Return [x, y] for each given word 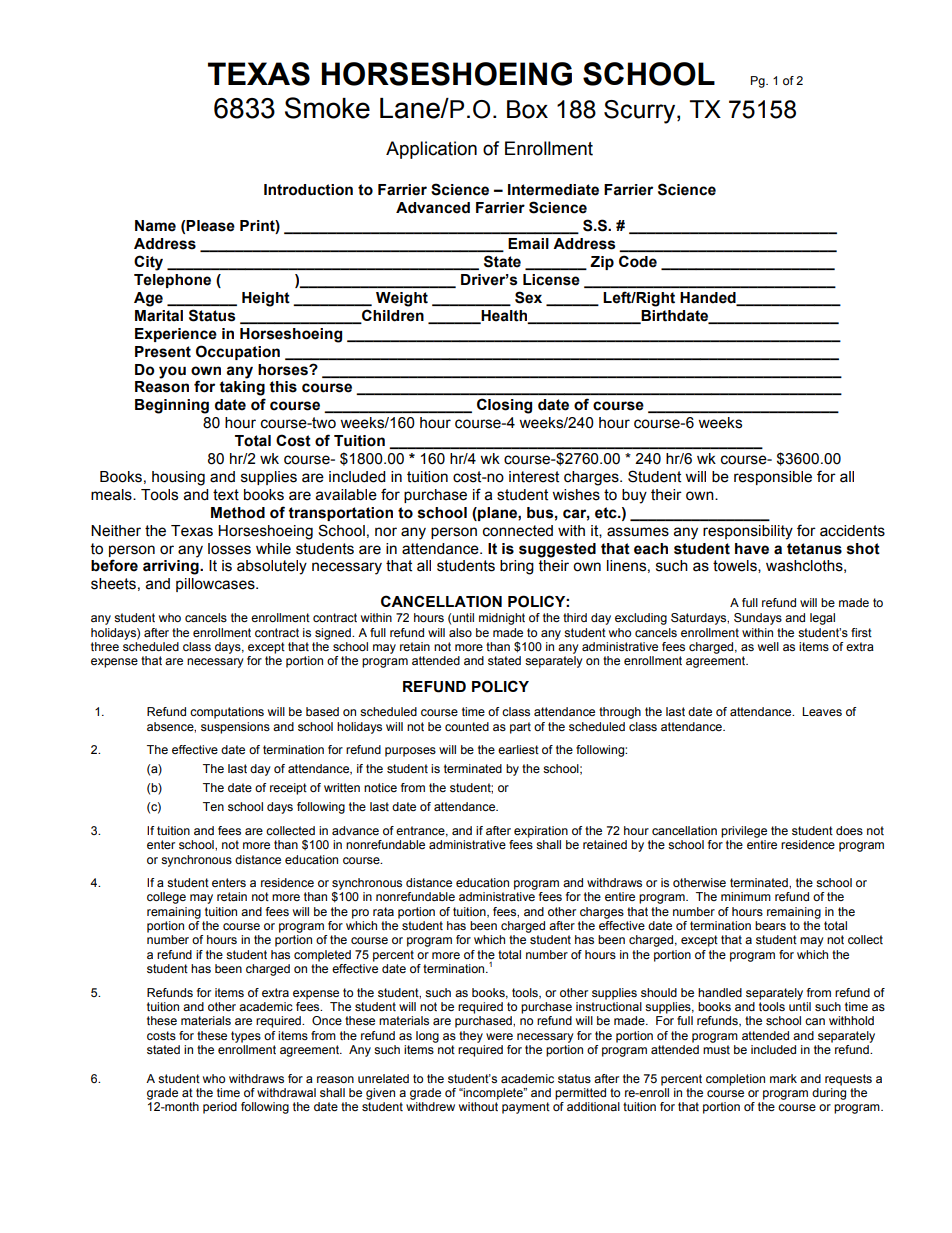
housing [178, 478]
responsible [773, 478]
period [220, 1108]
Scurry [641, 112]
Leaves [822, 711]
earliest [518, 749]
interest [534, 477]
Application [431, 150]
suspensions [235, 728]
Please [210, 226]
